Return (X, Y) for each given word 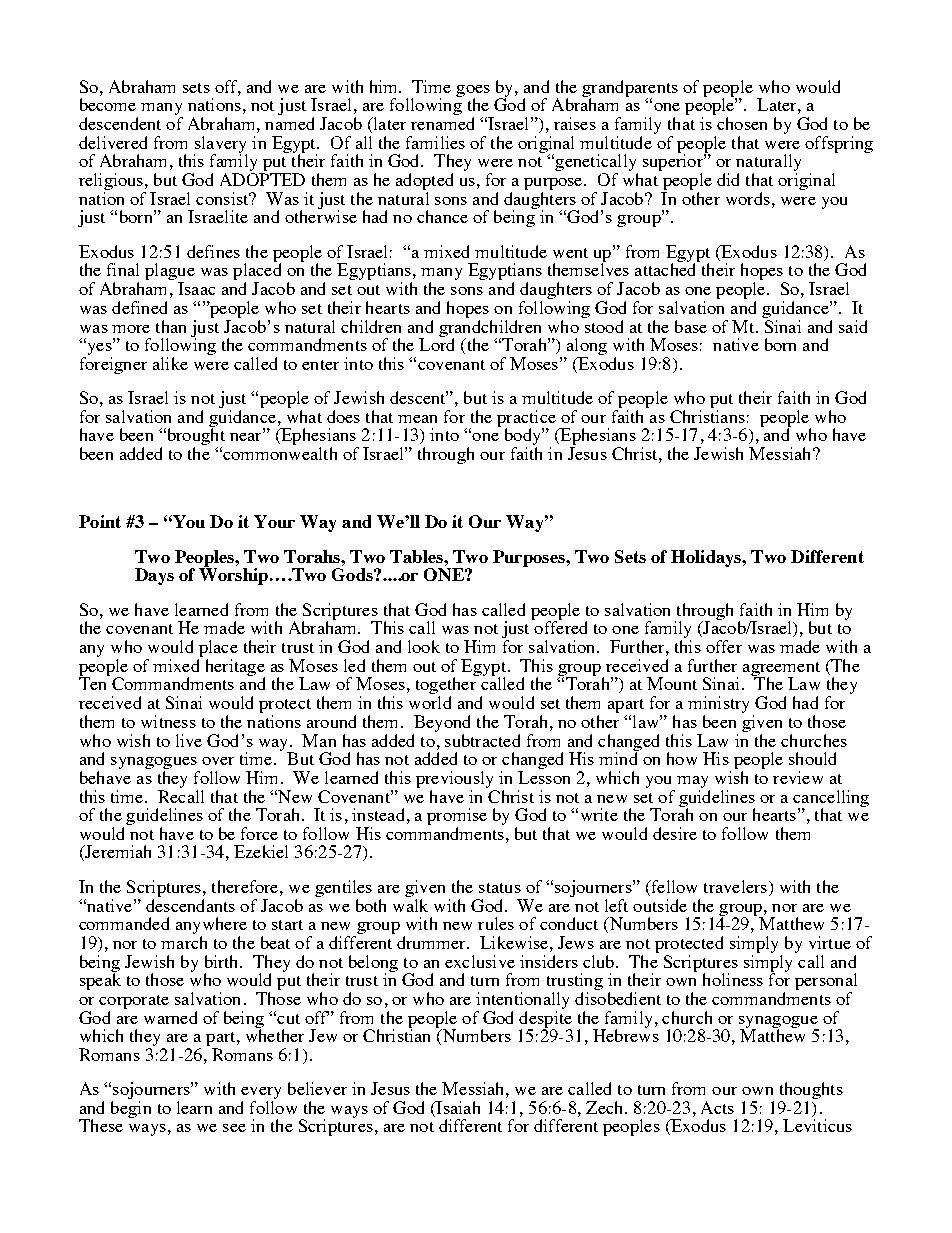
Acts (717, 1107)
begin (131, 1109)
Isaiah (457, 1107)
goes (473, 92)
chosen (742, 123)
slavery (220, 145)
